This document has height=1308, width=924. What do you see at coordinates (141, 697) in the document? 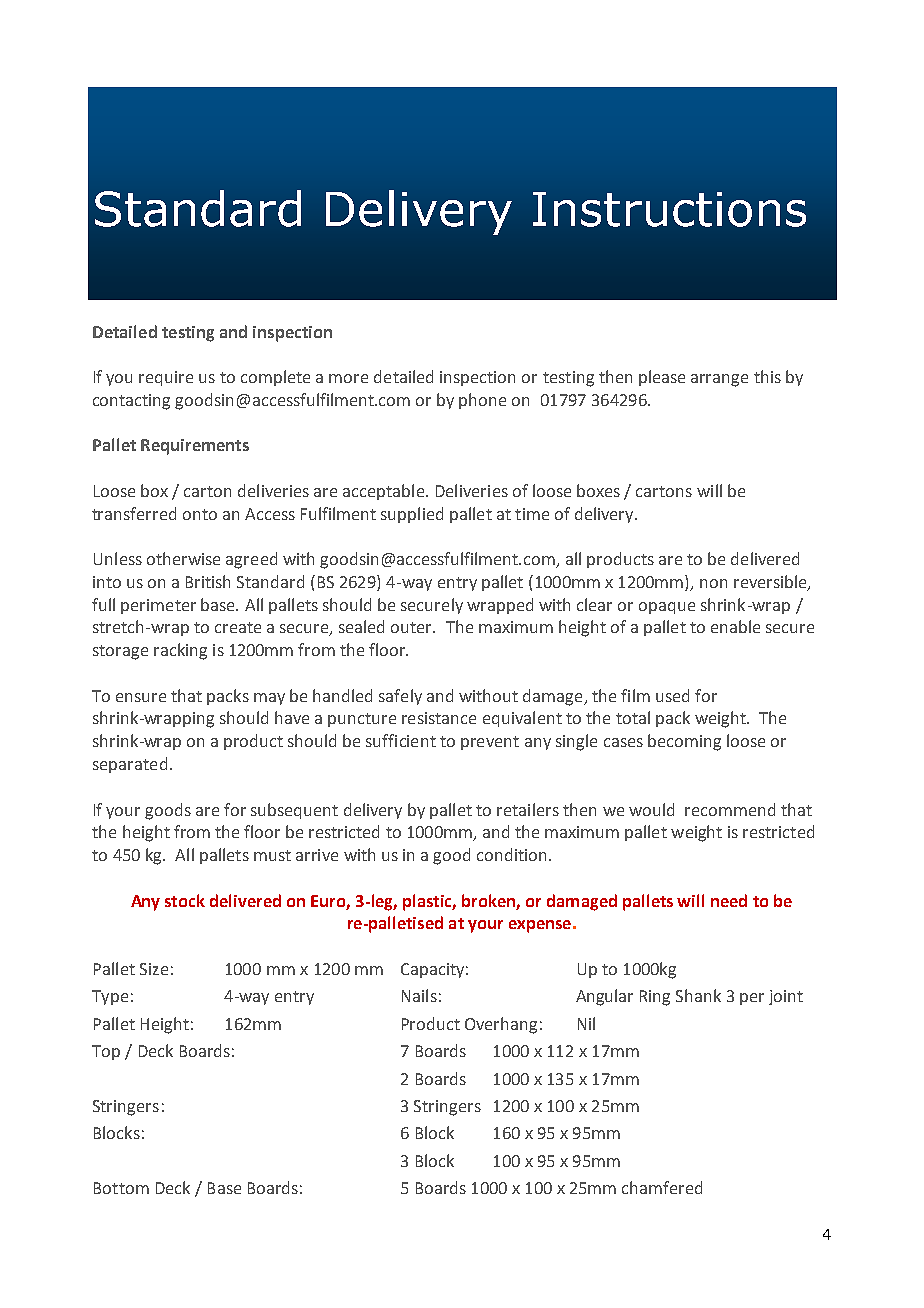
I see `ensure` at bounding box center [141, 697].
